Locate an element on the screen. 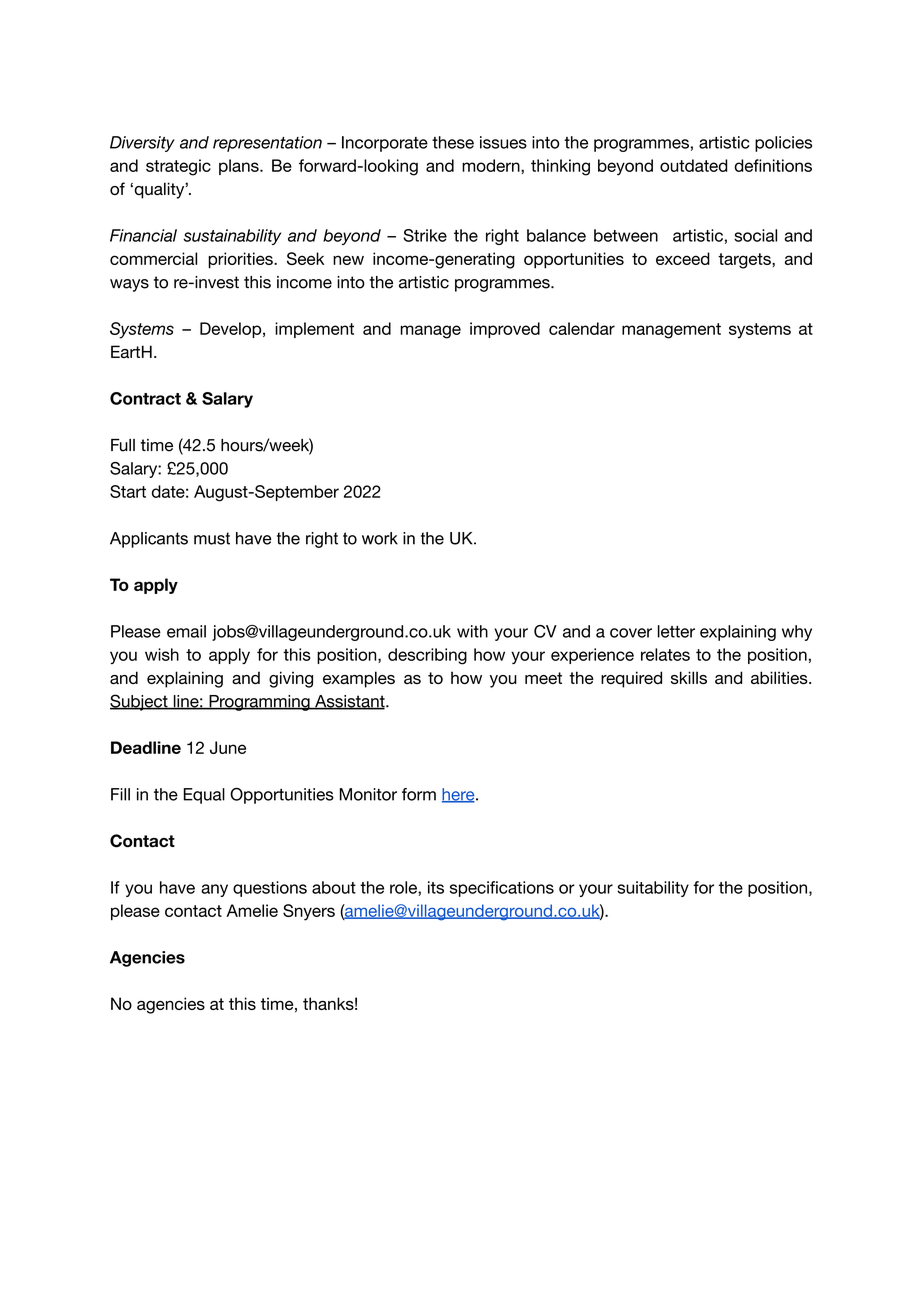  strategic is located at coordinates (178, 167).
